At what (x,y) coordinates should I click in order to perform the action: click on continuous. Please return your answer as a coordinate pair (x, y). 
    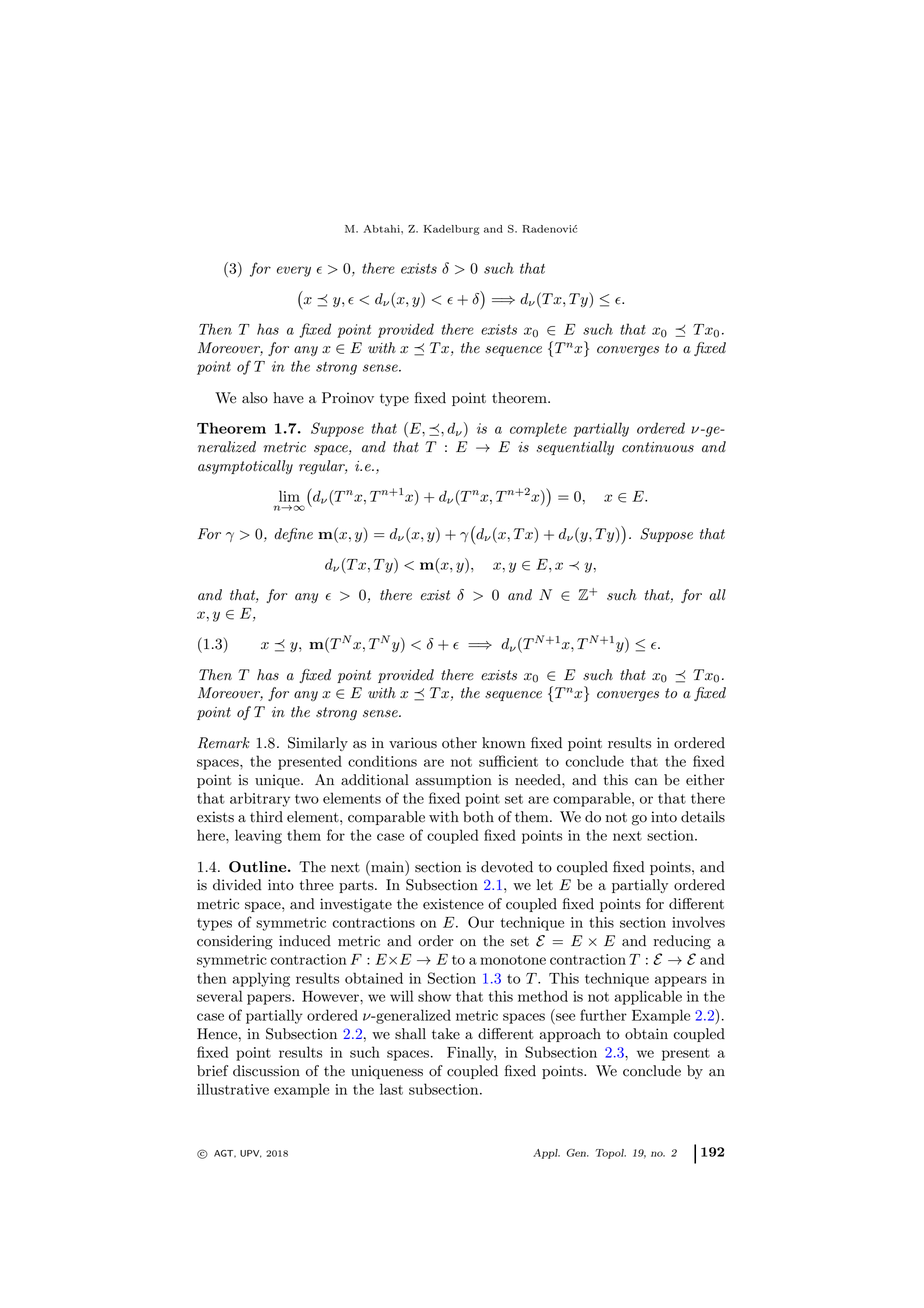
    Looking at the image, I should click on (658, 447).
